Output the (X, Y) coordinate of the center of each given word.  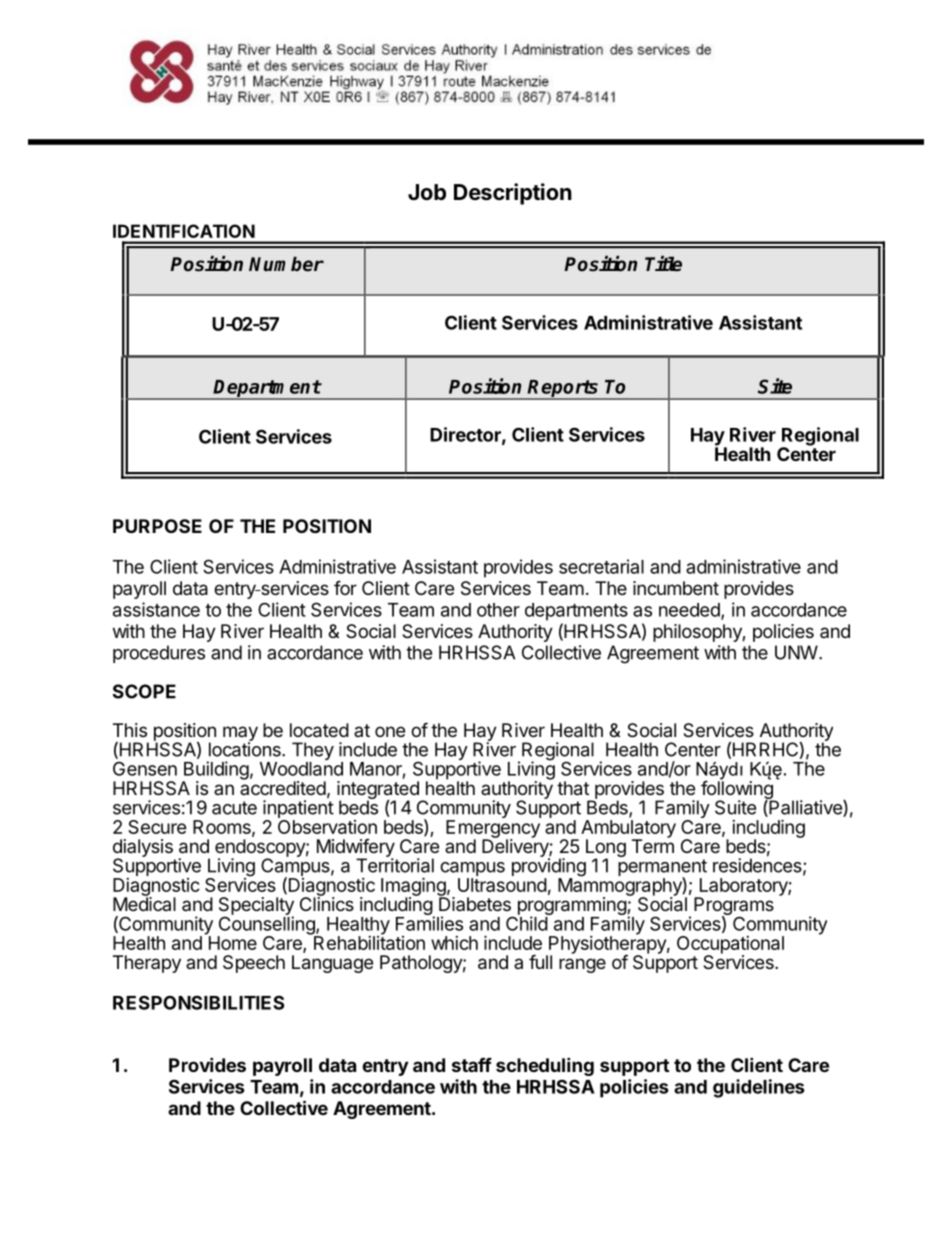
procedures (159, 654)
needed (689, 610)
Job (427, 192)
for (345, 587)
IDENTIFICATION (184, 231)
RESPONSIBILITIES (198, 1002)
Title (663, 264)
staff (472, 1064)
